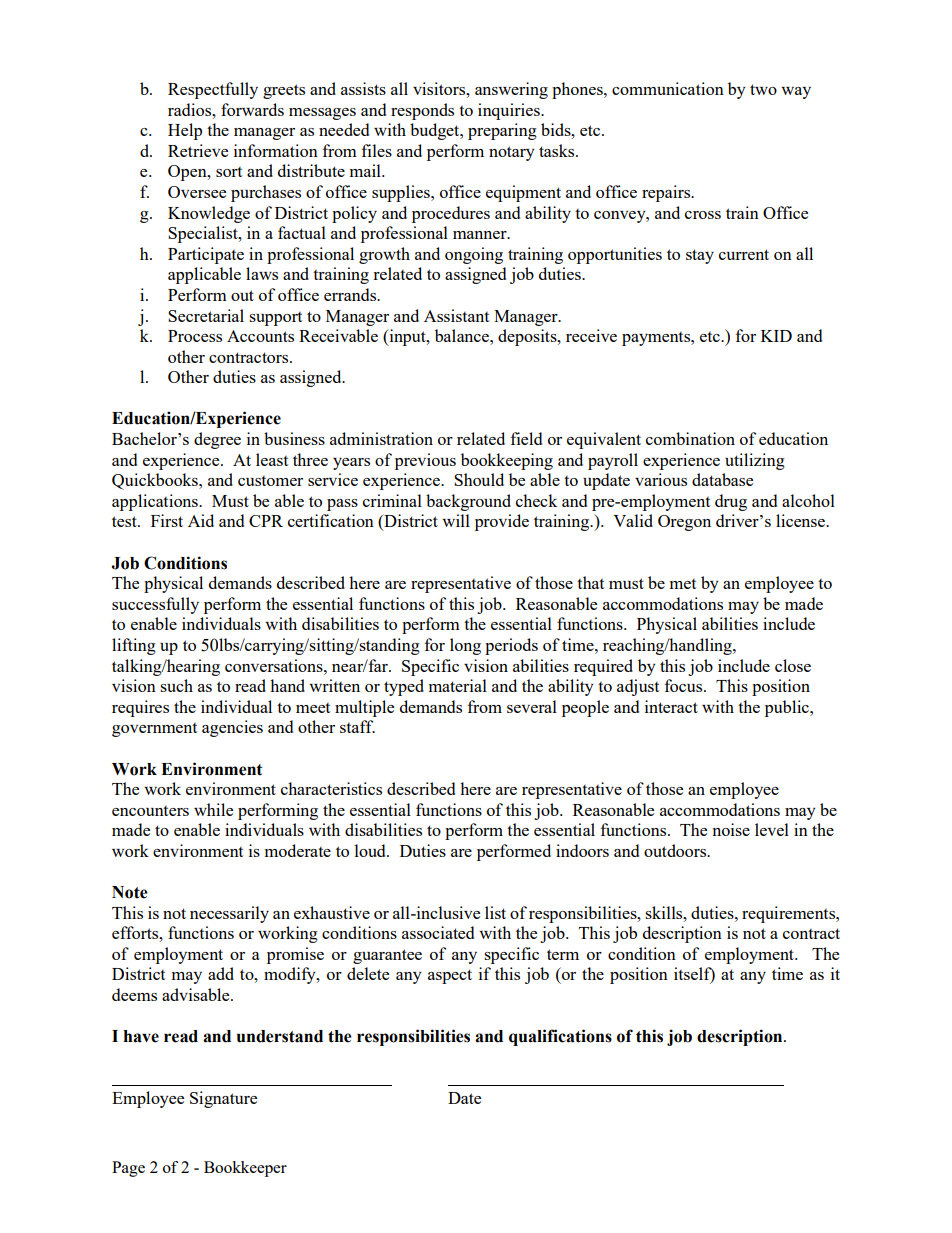  Describe the element at coordinates (155, 605) in the document. I see `successfully` at that location.
